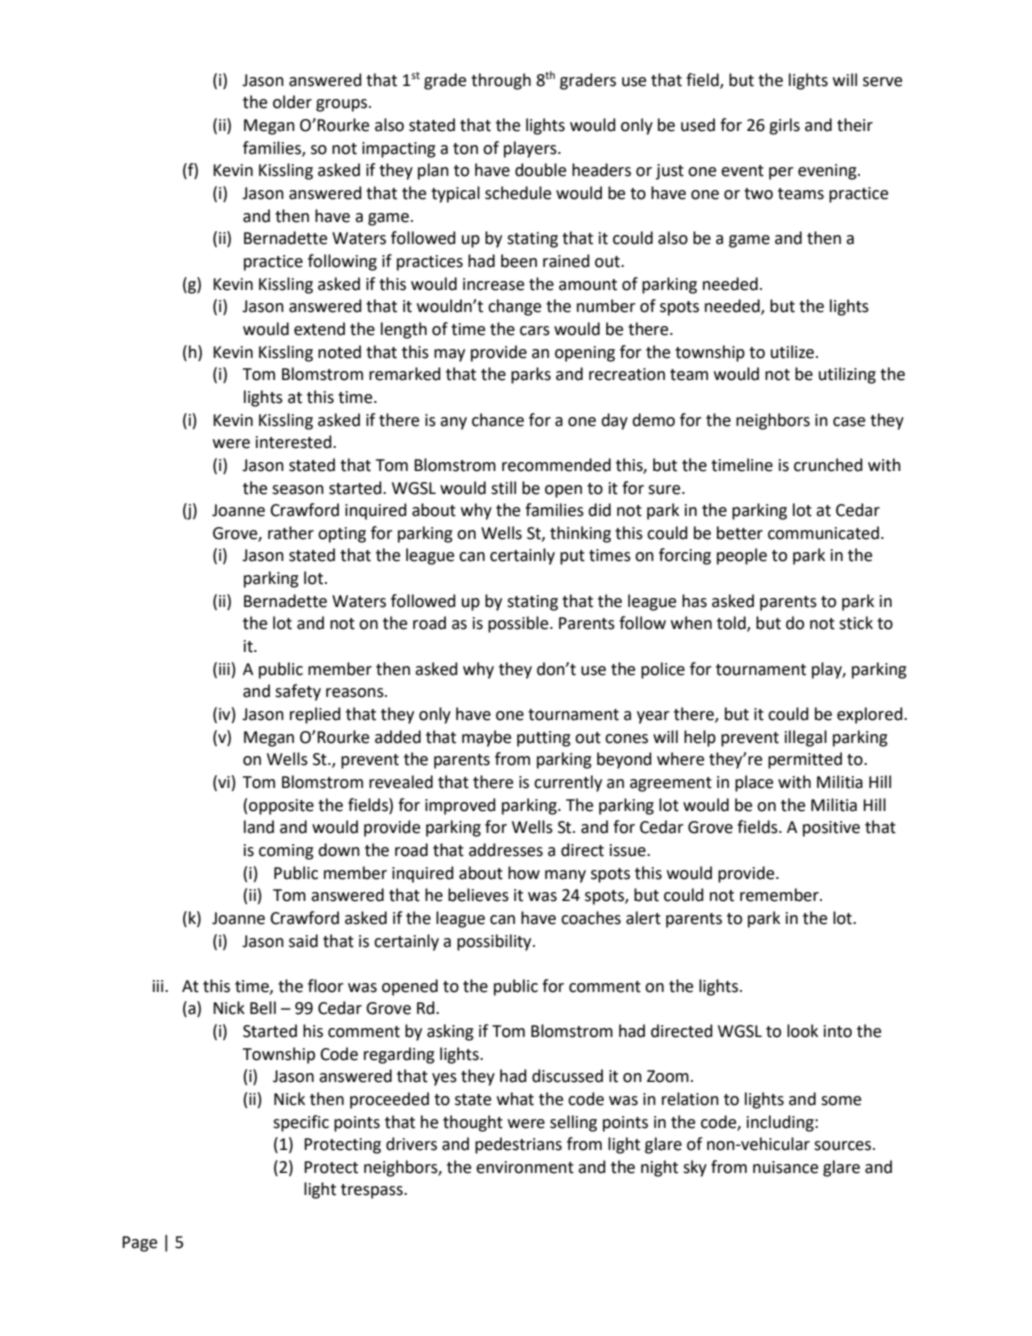 The image size is (1032, 1336). Describe the element at coordinates (495, 942) in the page. I see `possibility` at that location.
